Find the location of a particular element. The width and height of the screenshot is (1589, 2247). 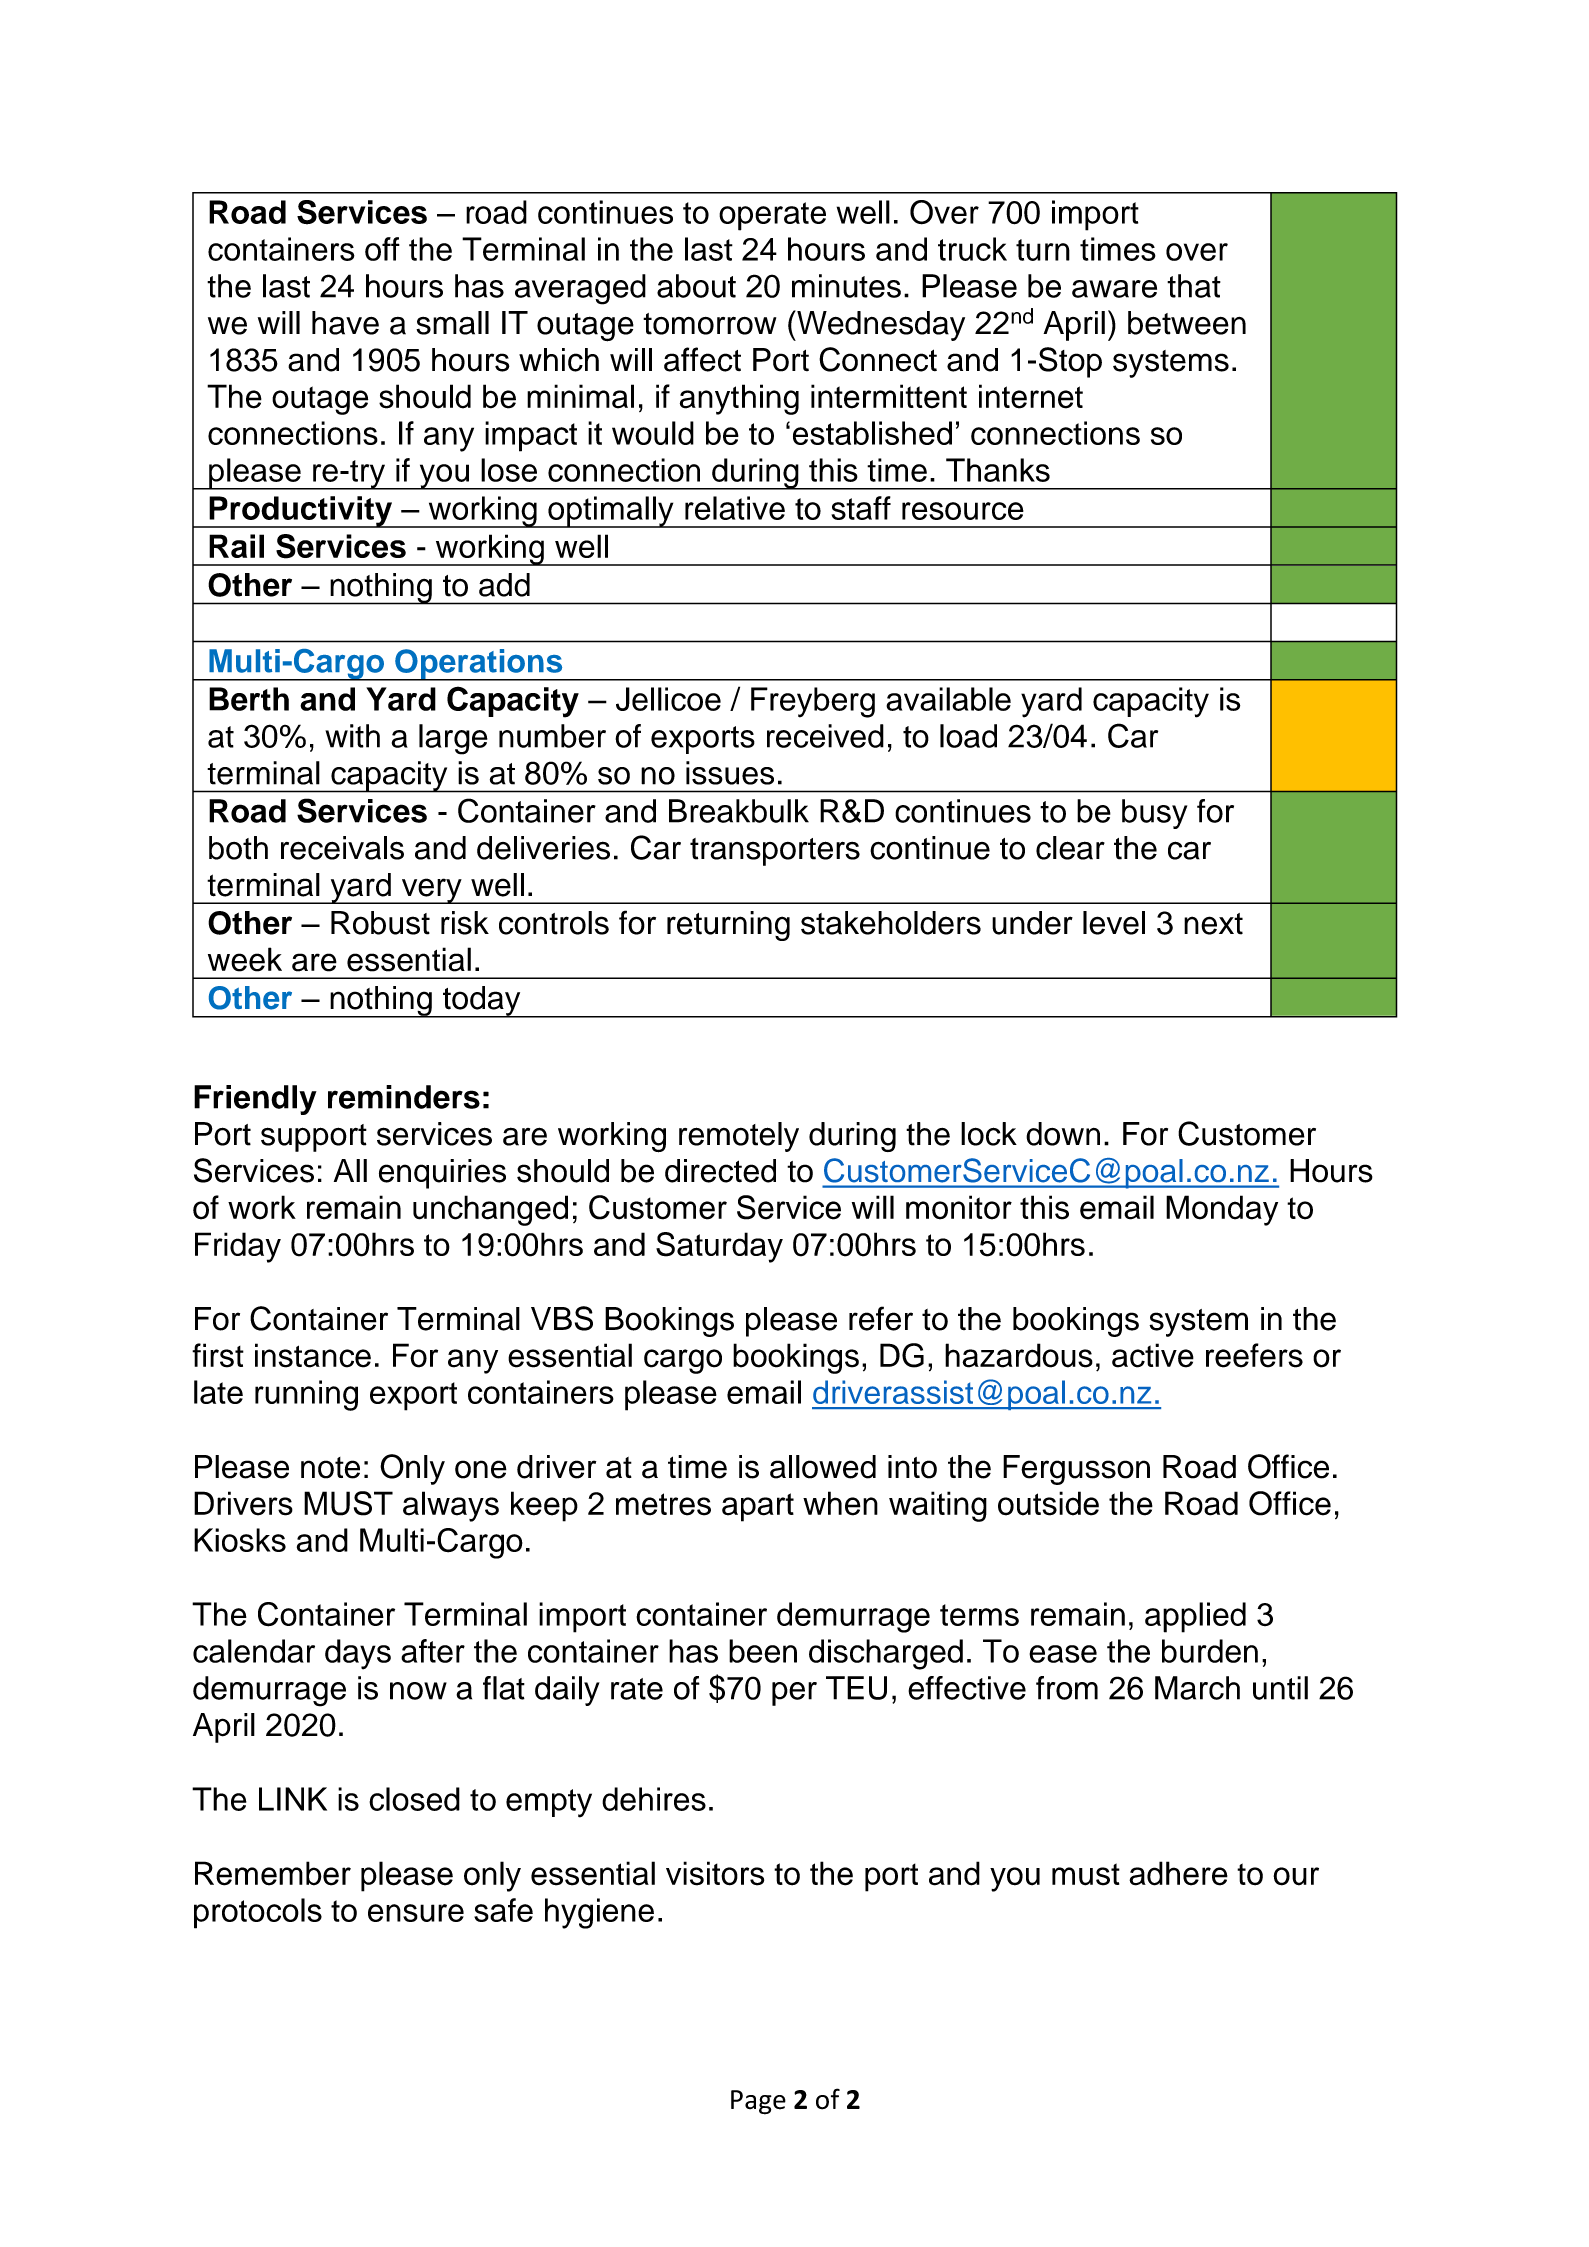

busy is located at coordinates (1154, 814).
